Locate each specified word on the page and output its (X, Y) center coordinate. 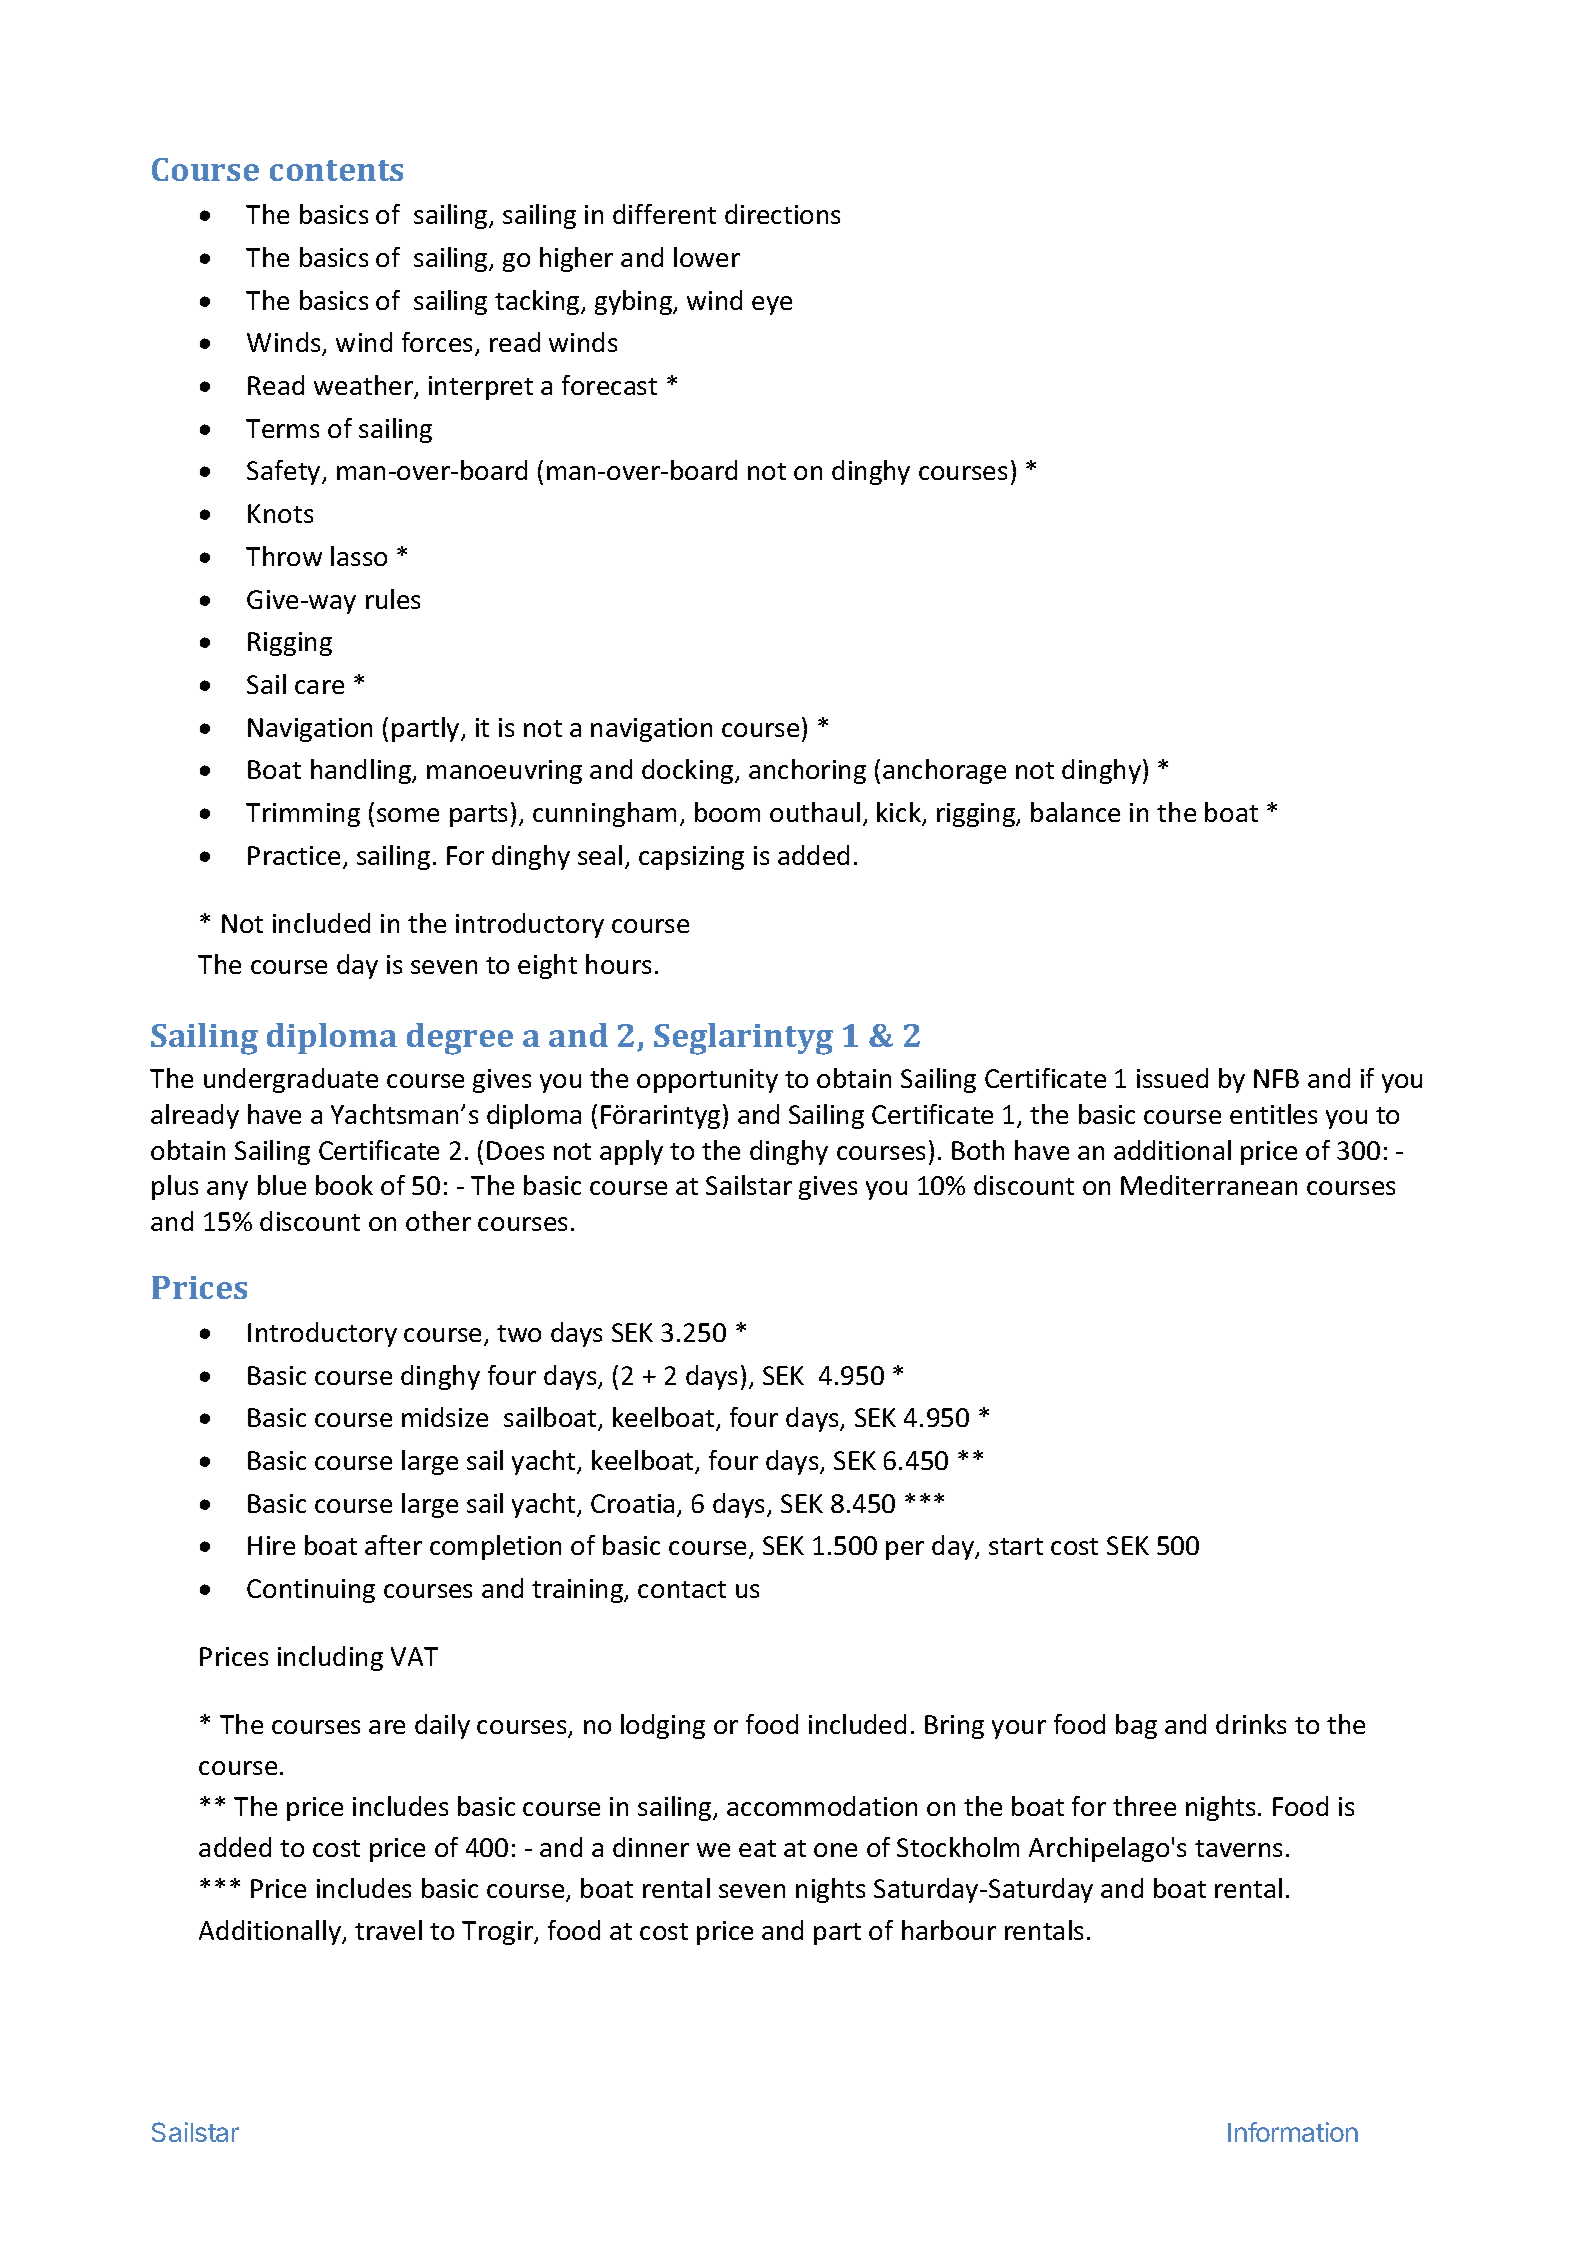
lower (707, 257)
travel (388, 1930)
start (1016, 1546)
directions (782, 214)
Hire (271, 1545)
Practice (294, 855)
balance (1075, 812)
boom (727, 812)
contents (336, 170)
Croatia (632, 1503)
